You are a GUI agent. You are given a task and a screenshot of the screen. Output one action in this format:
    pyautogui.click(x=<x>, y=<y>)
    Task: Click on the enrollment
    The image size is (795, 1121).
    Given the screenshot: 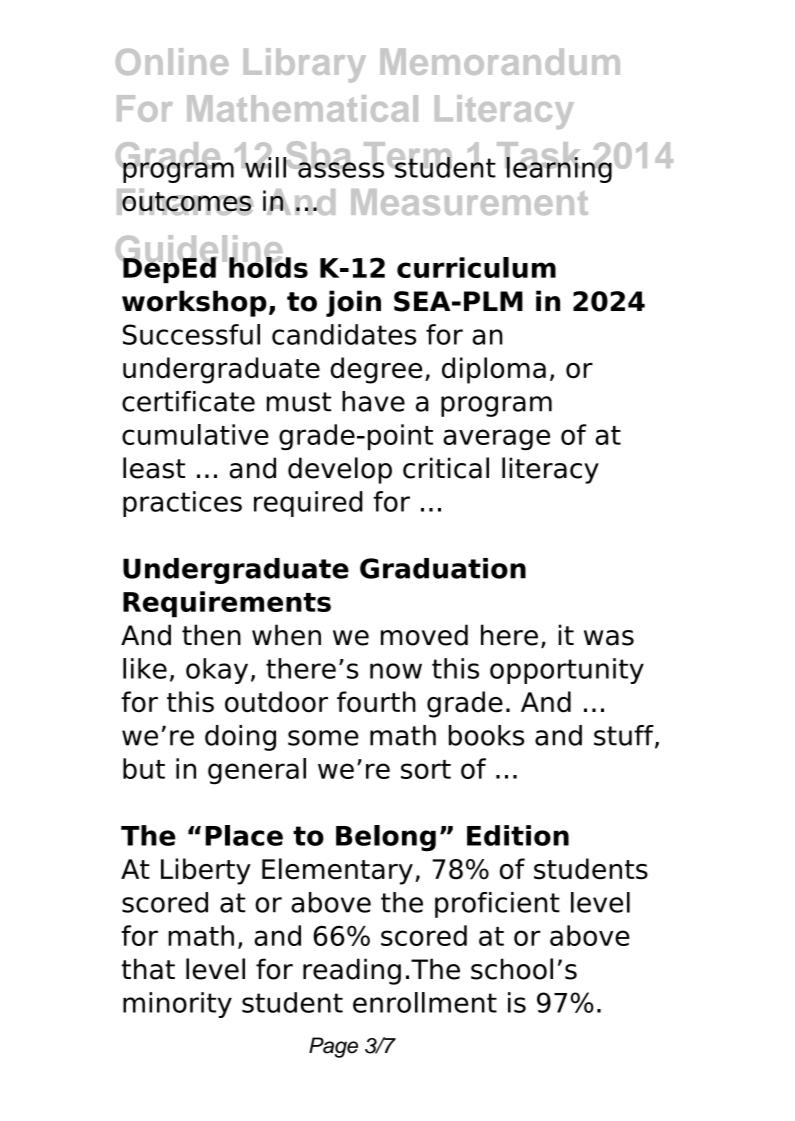 What is the action you would take?
    pyautogui.click(x=425, y=1002)
